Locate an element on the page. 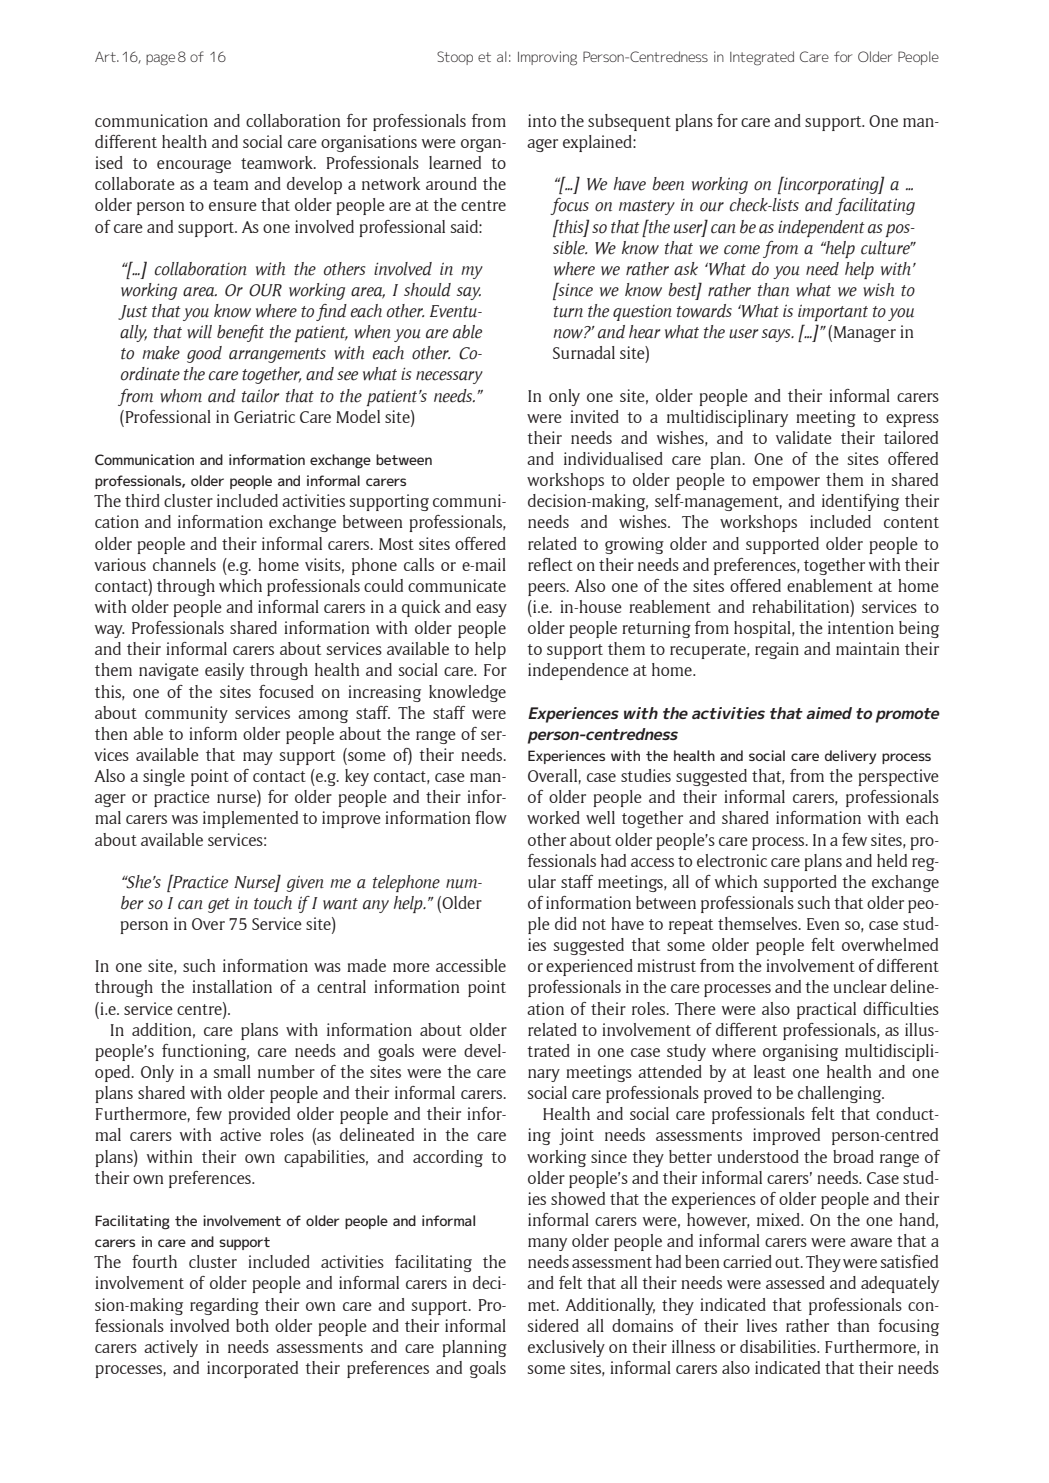  page is located at coordinates (160, 60).
